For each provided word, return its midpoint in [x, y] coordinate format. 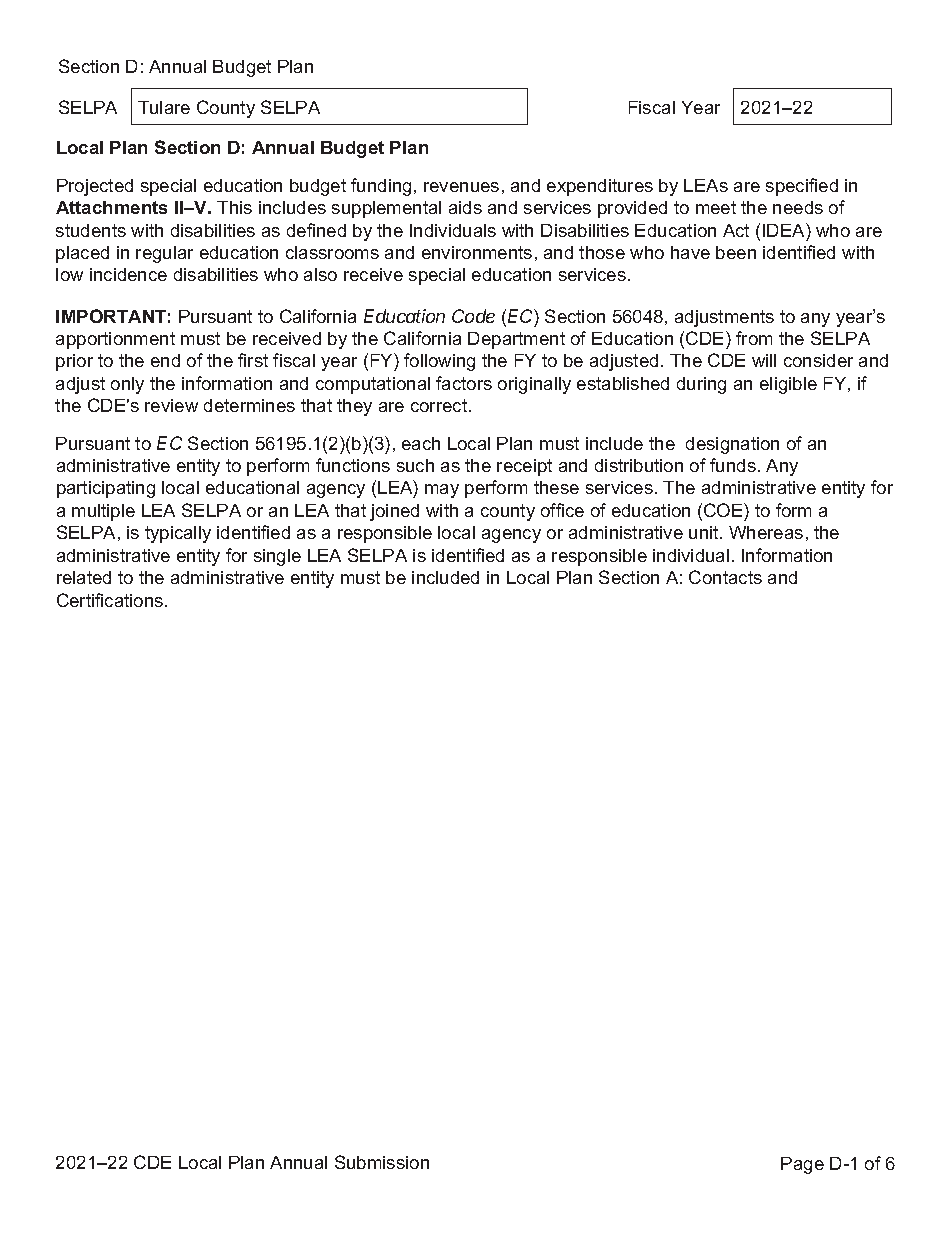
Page [802, 1165]
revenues [461, 187]
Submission [382, 1162]
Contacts [725, 577]
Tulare [164, 107]
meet [716, 207]
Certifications [111, 600]
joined [394, 512]
